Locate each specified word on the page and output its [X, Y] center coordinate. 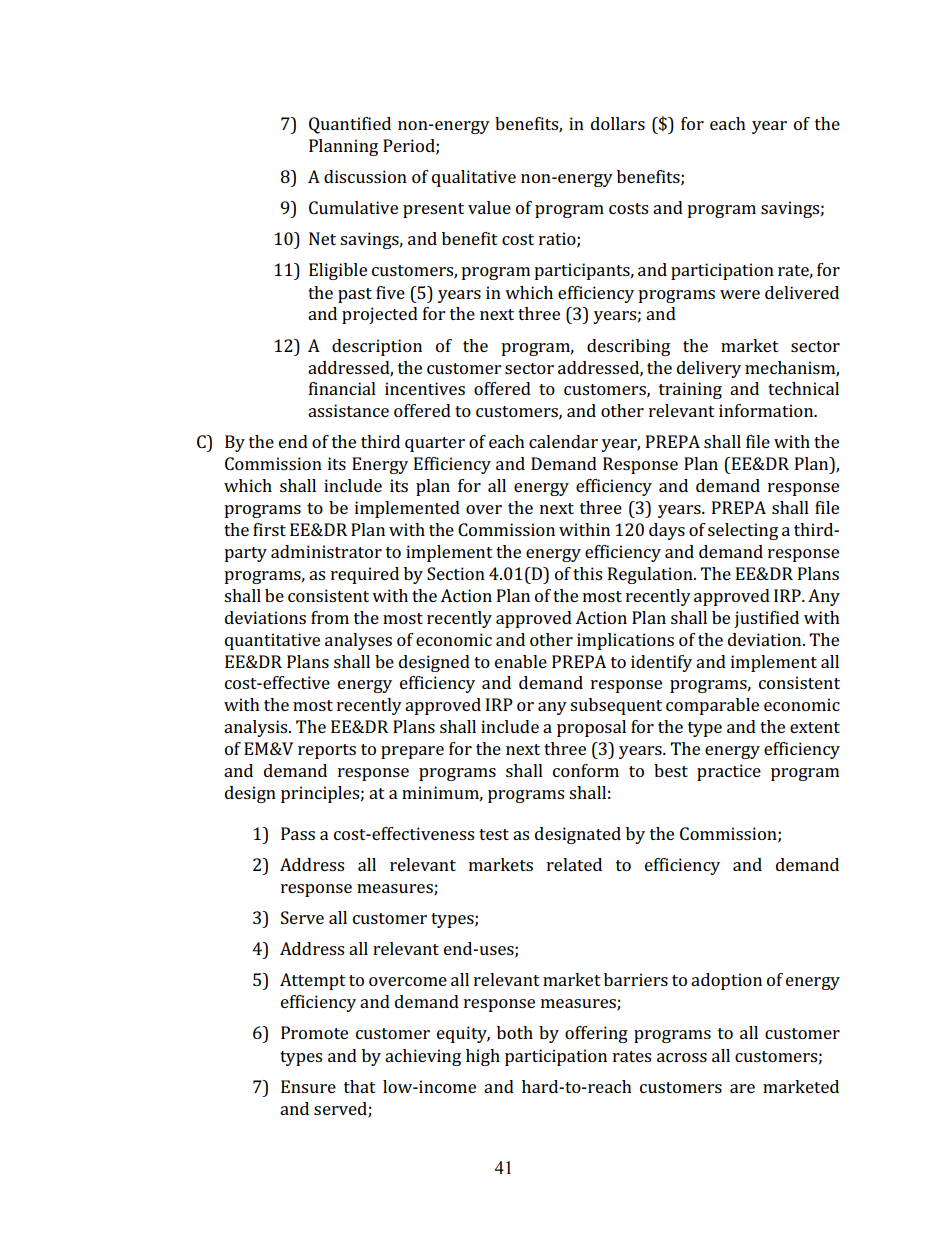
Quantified [350, 125]
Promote [314, 1032]
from [330, 617]
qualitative [474, 178]
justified [766, 619]
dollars [618, 123]
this [587, 573]
